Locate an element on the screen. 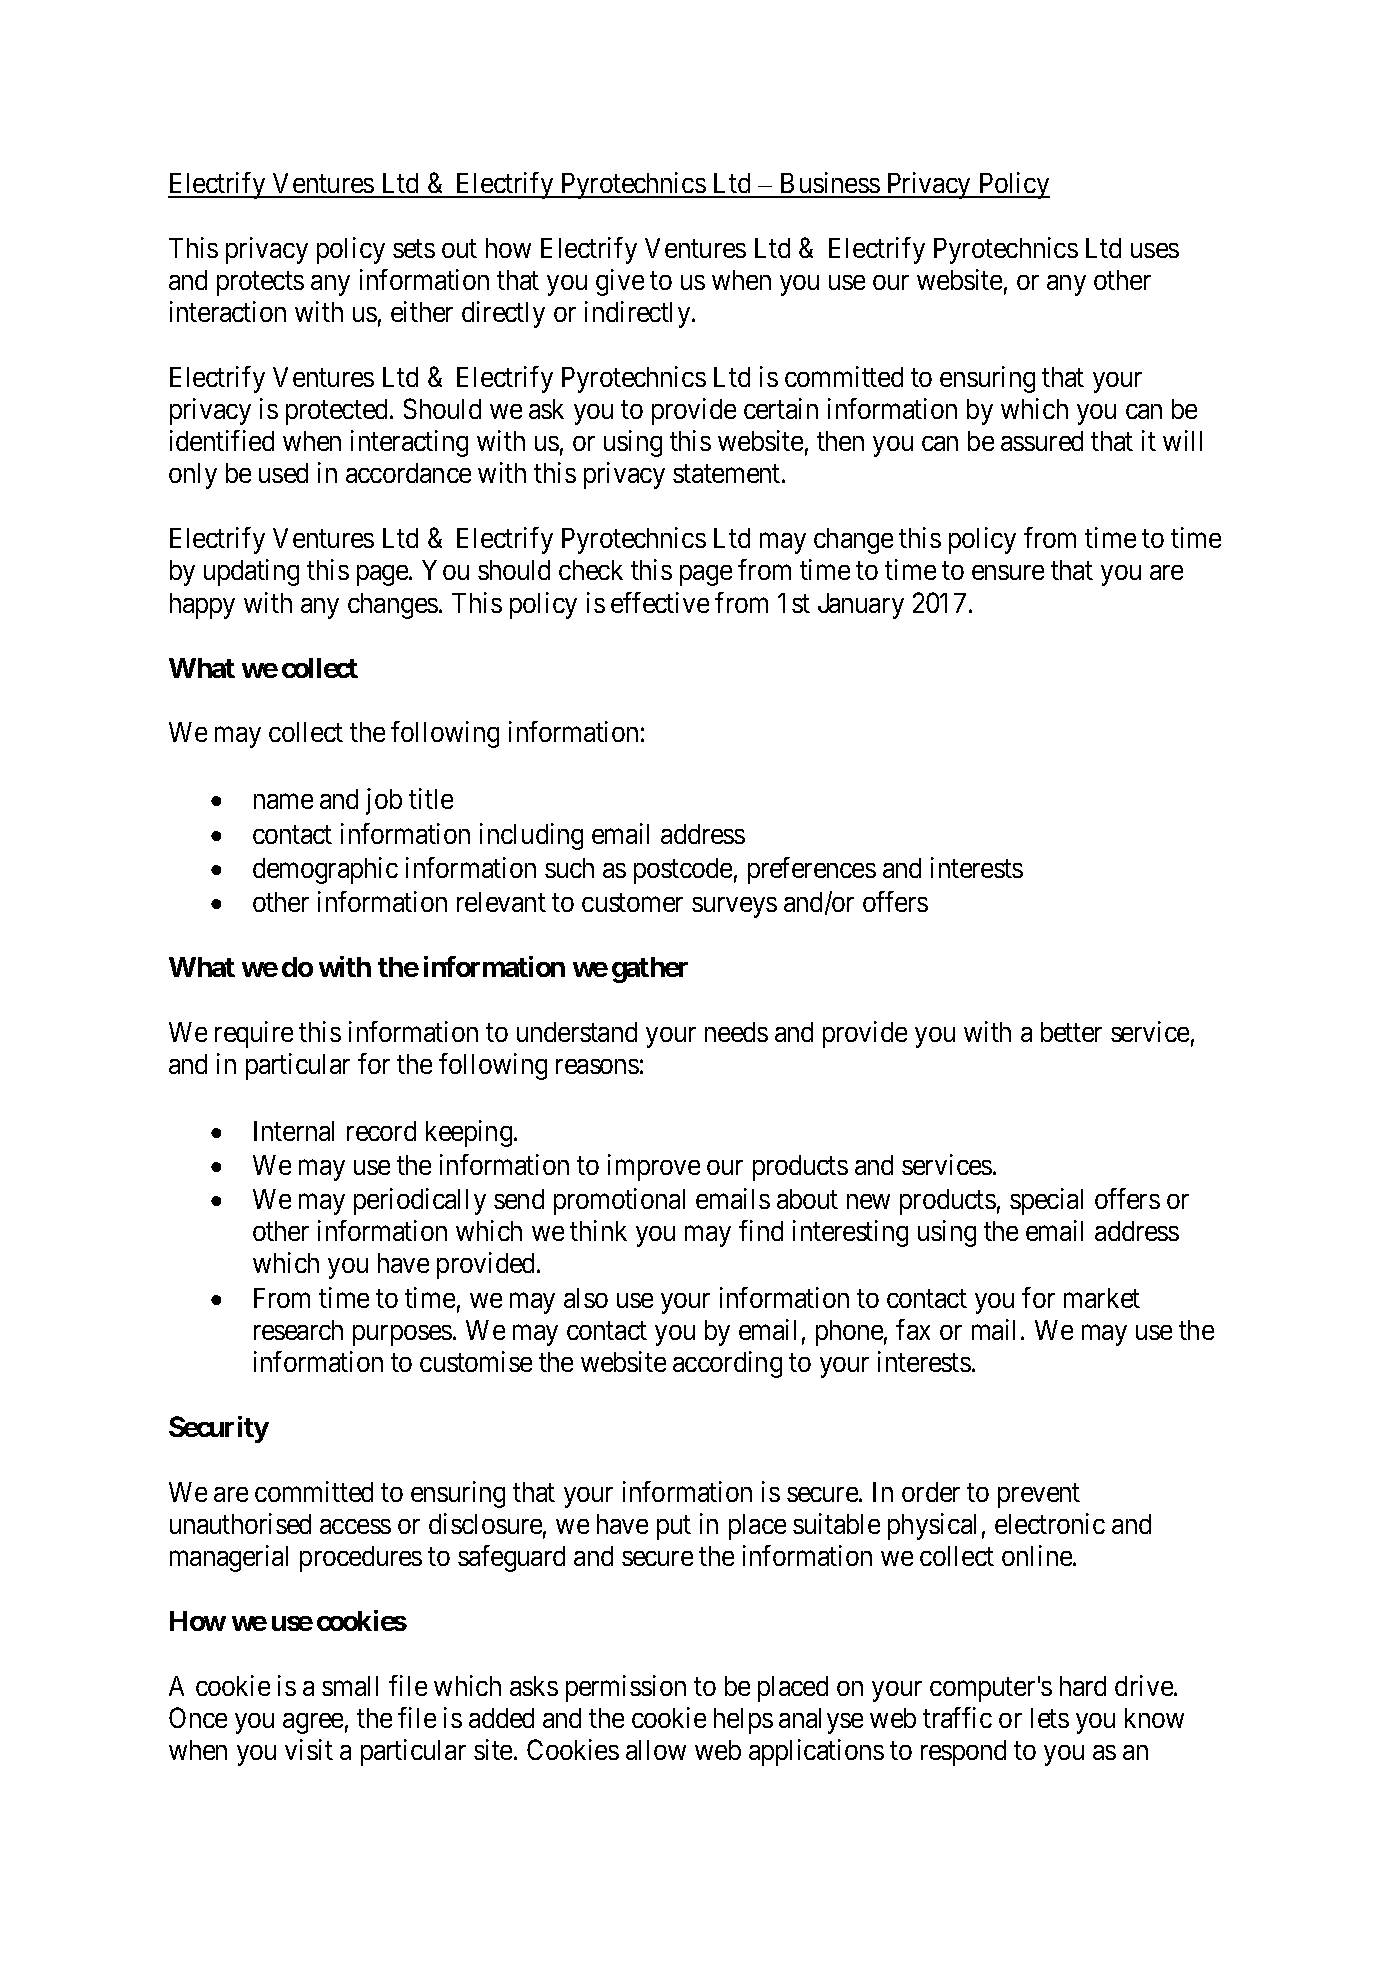  uses is located at coordinates (1155, 250).
